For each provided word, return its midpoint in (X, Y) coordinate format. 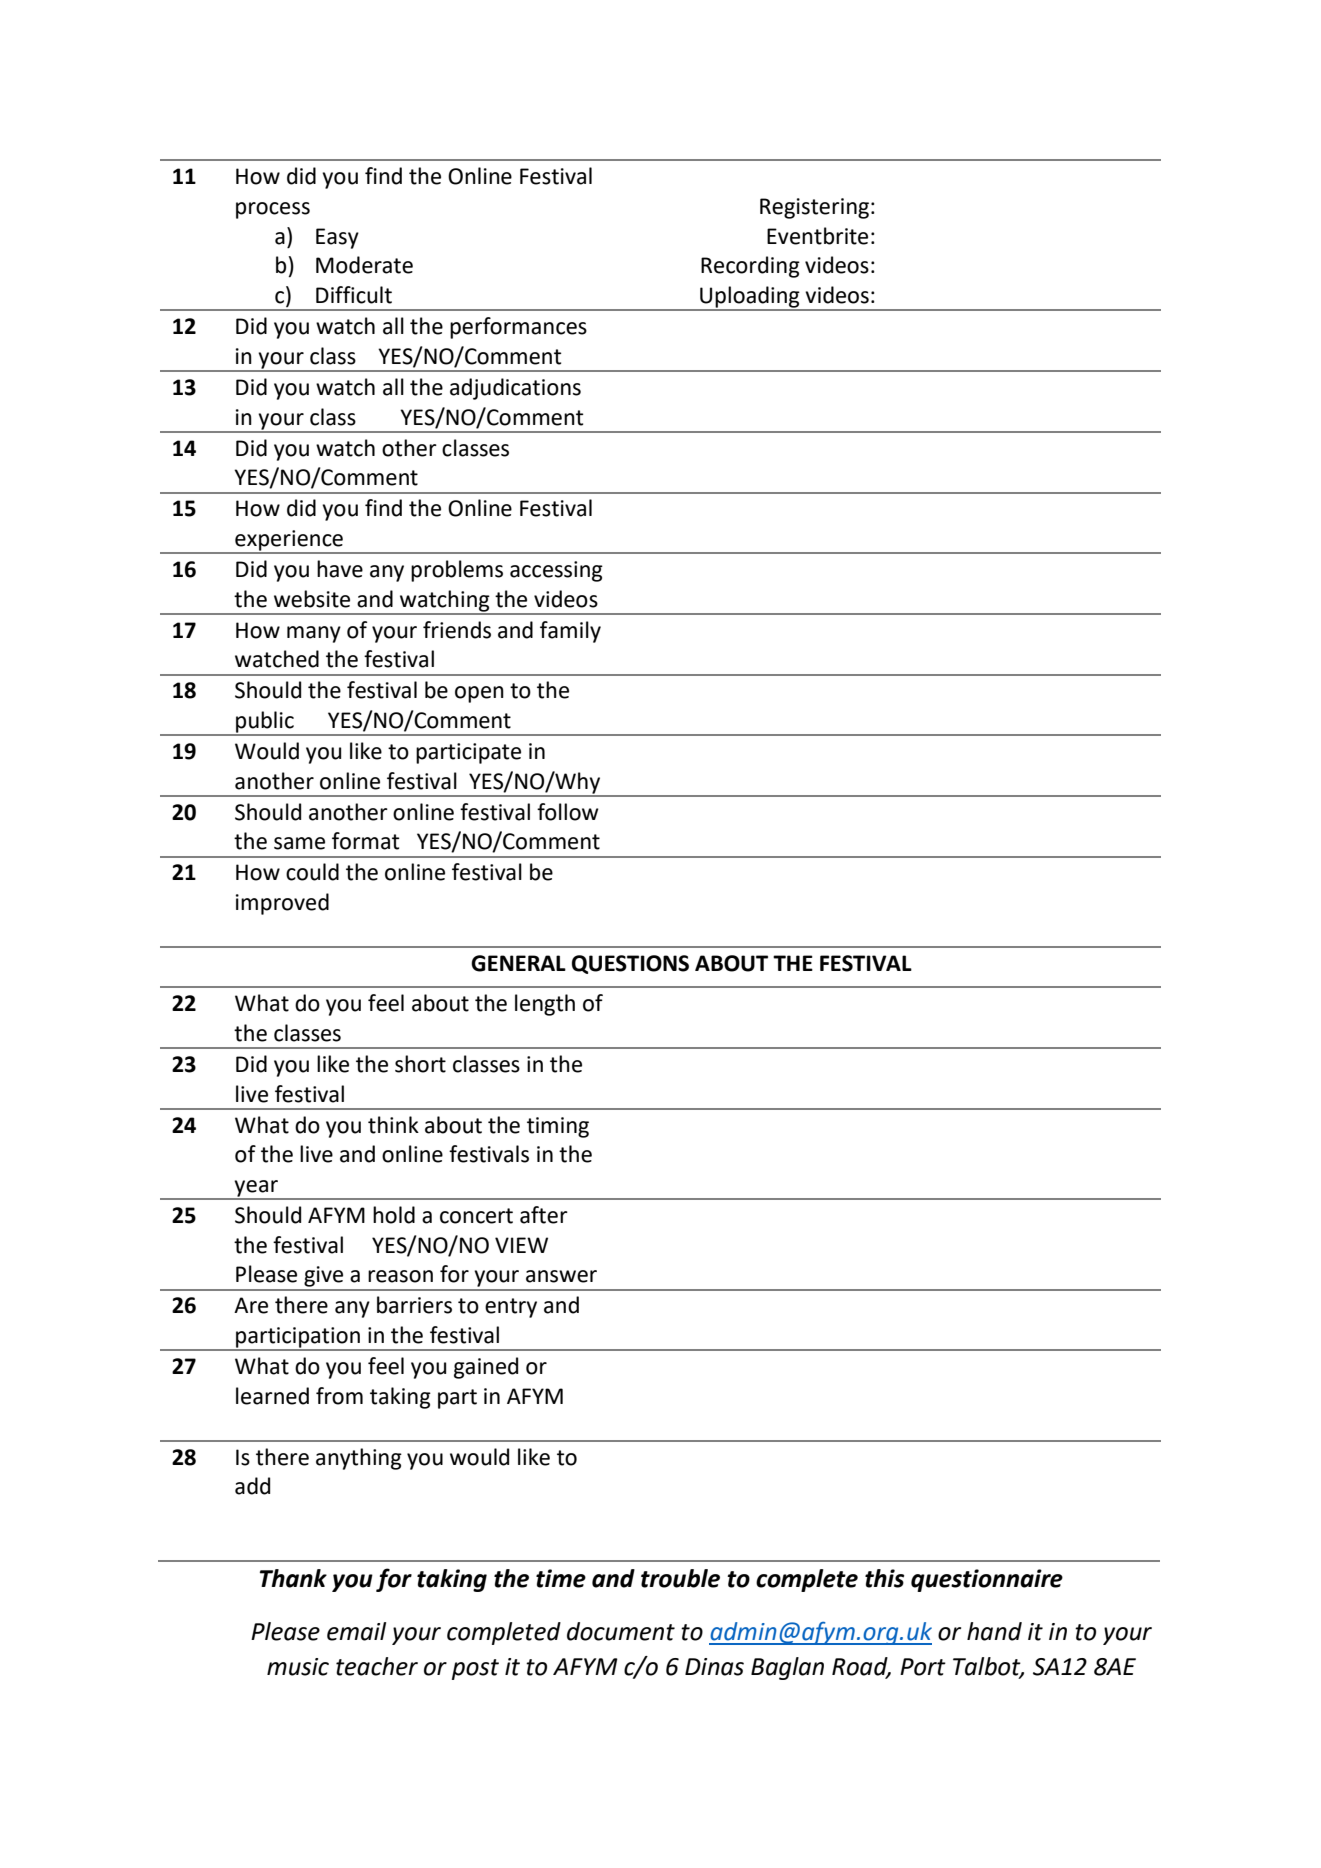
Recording (750, 267)
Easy (337, 238)
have (340, 569)
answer (561, 1276)
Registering (814, 208)
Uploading (750, 298)
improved (282, 904)
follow (568, 812)
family (570, 632)
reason (400, 1276)
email (356, 1631)
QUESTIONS (630, 964)
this (884, 1578)
